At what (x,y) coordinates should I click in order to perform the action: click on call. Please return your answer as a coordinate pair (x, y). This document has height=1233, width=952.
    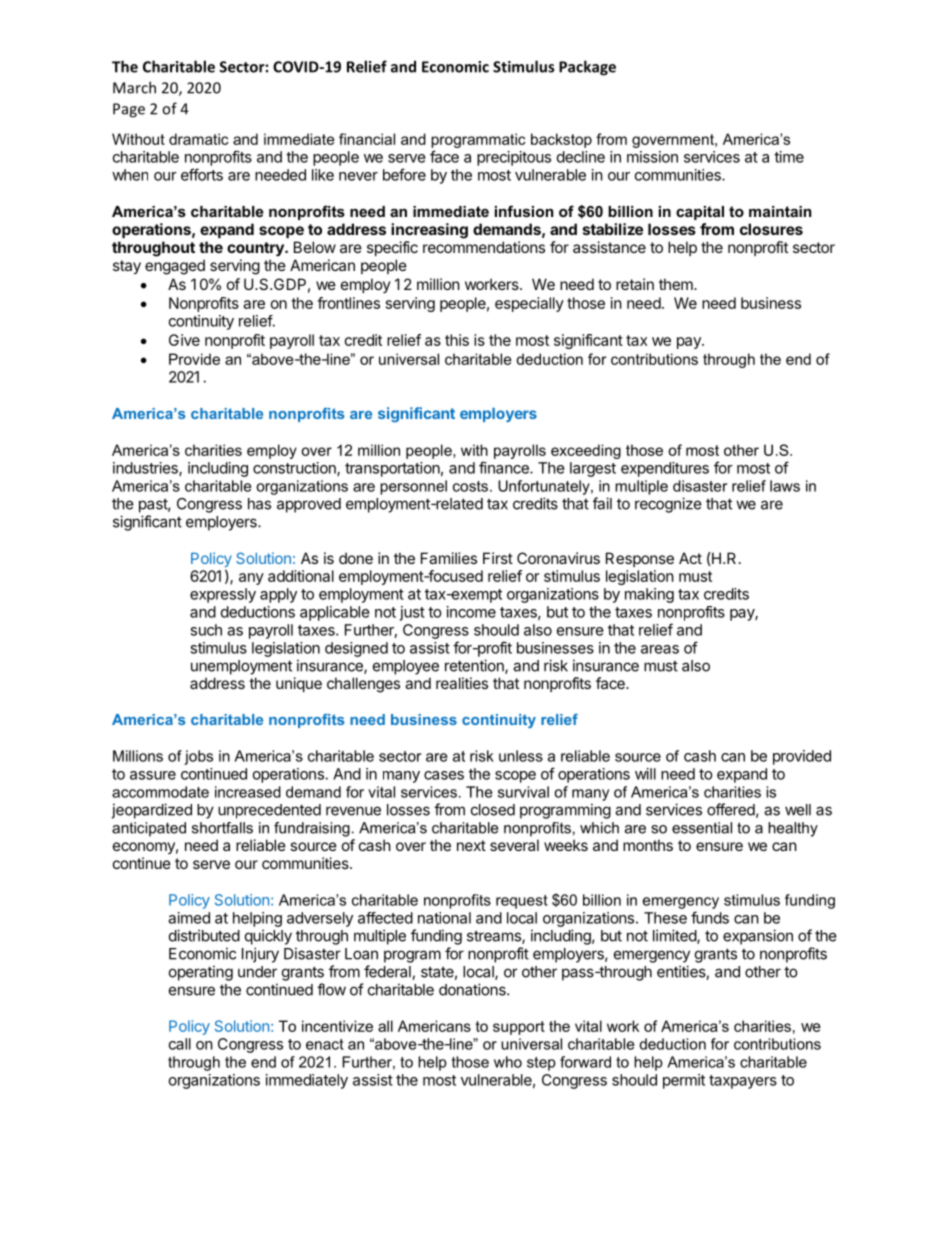
    Looking at the image, I should click on (180, 1044).
